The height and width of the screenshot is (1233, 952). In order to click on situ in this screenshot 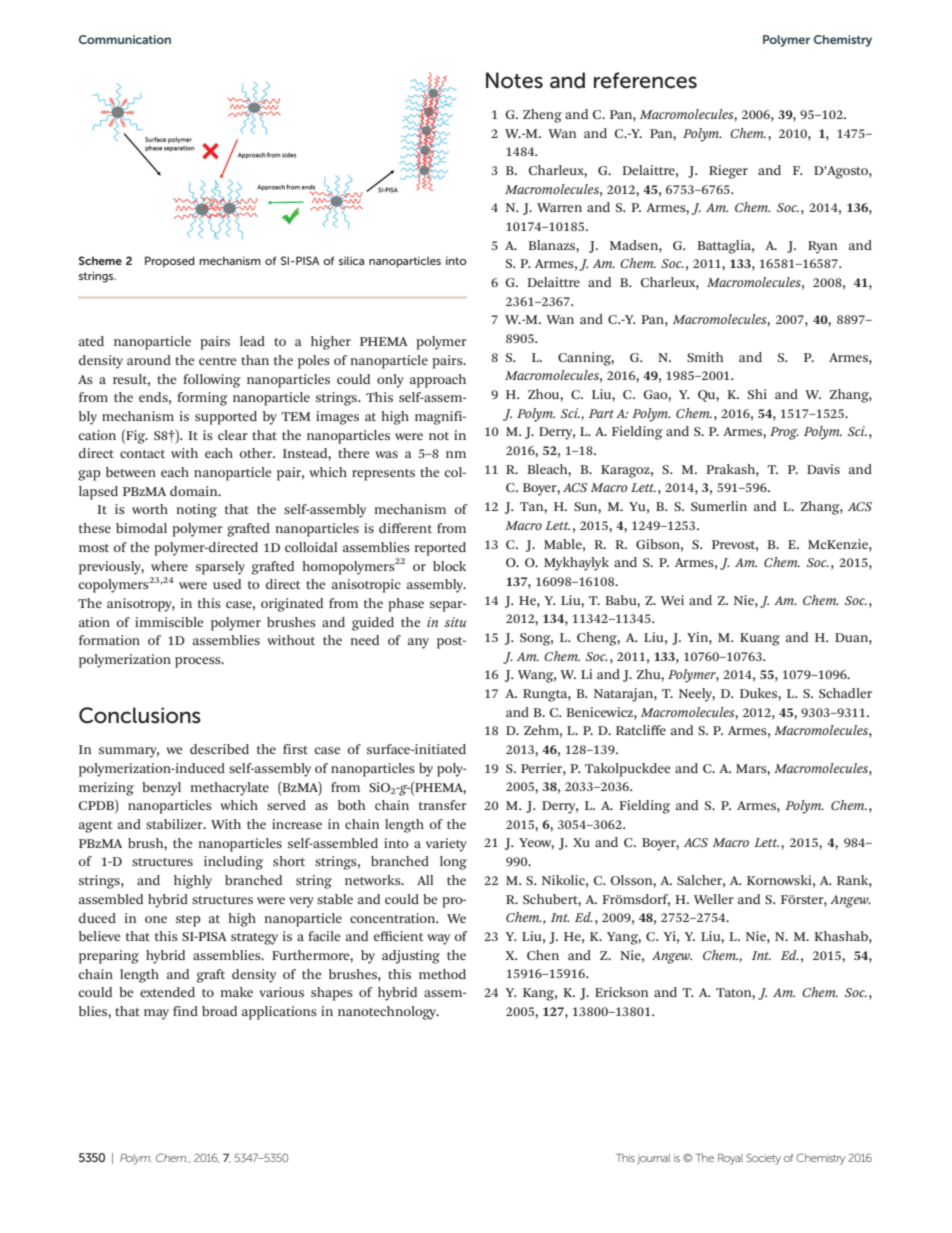, I will do `click(455, 622)`.
